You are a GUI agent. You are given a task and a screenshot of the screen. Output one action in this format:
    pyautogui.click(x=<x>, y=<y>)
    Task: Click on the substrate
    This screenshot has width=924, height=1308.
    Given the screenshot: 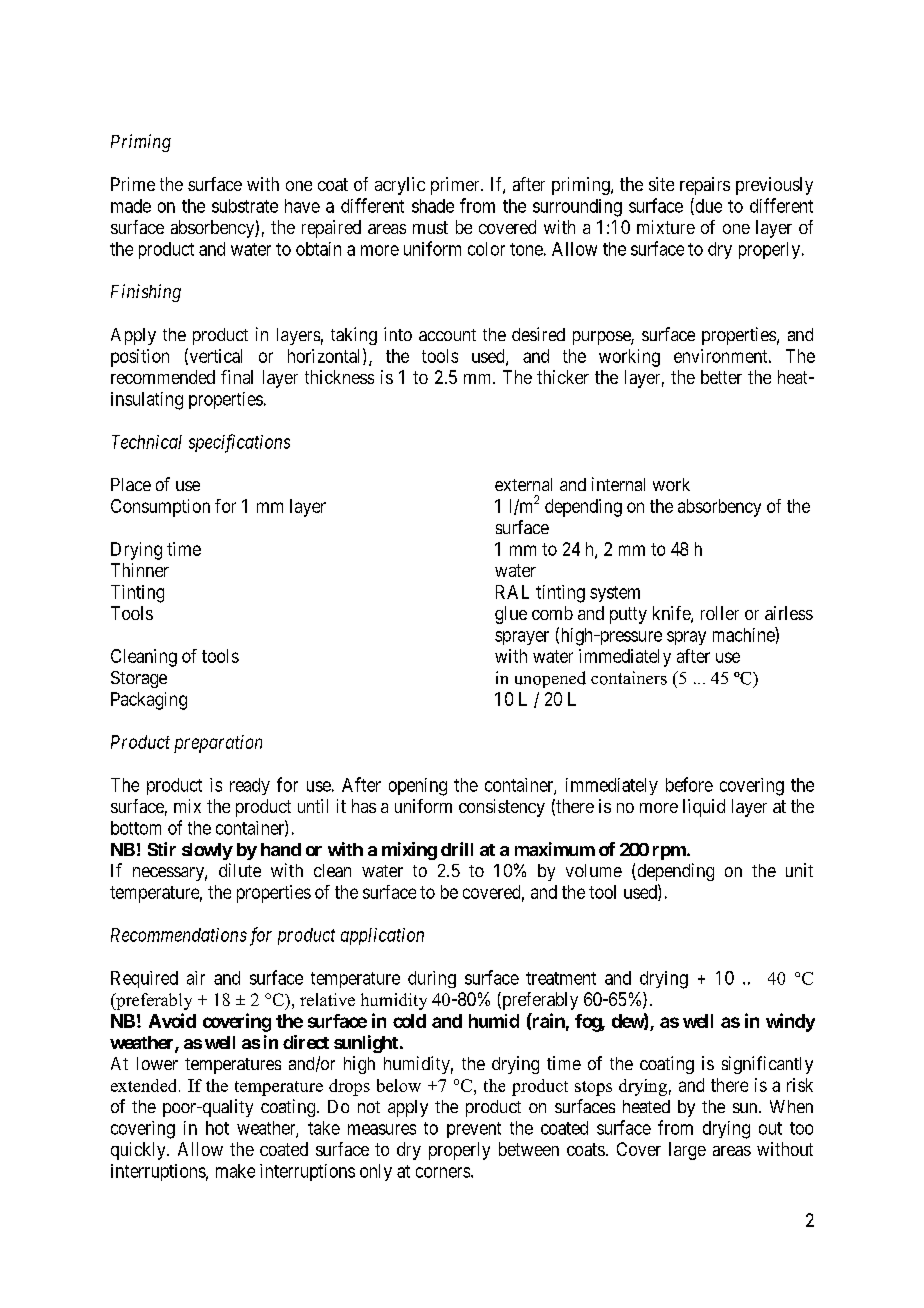 What is the action you would take?
    pyautogui.click(x=245, y=206)
